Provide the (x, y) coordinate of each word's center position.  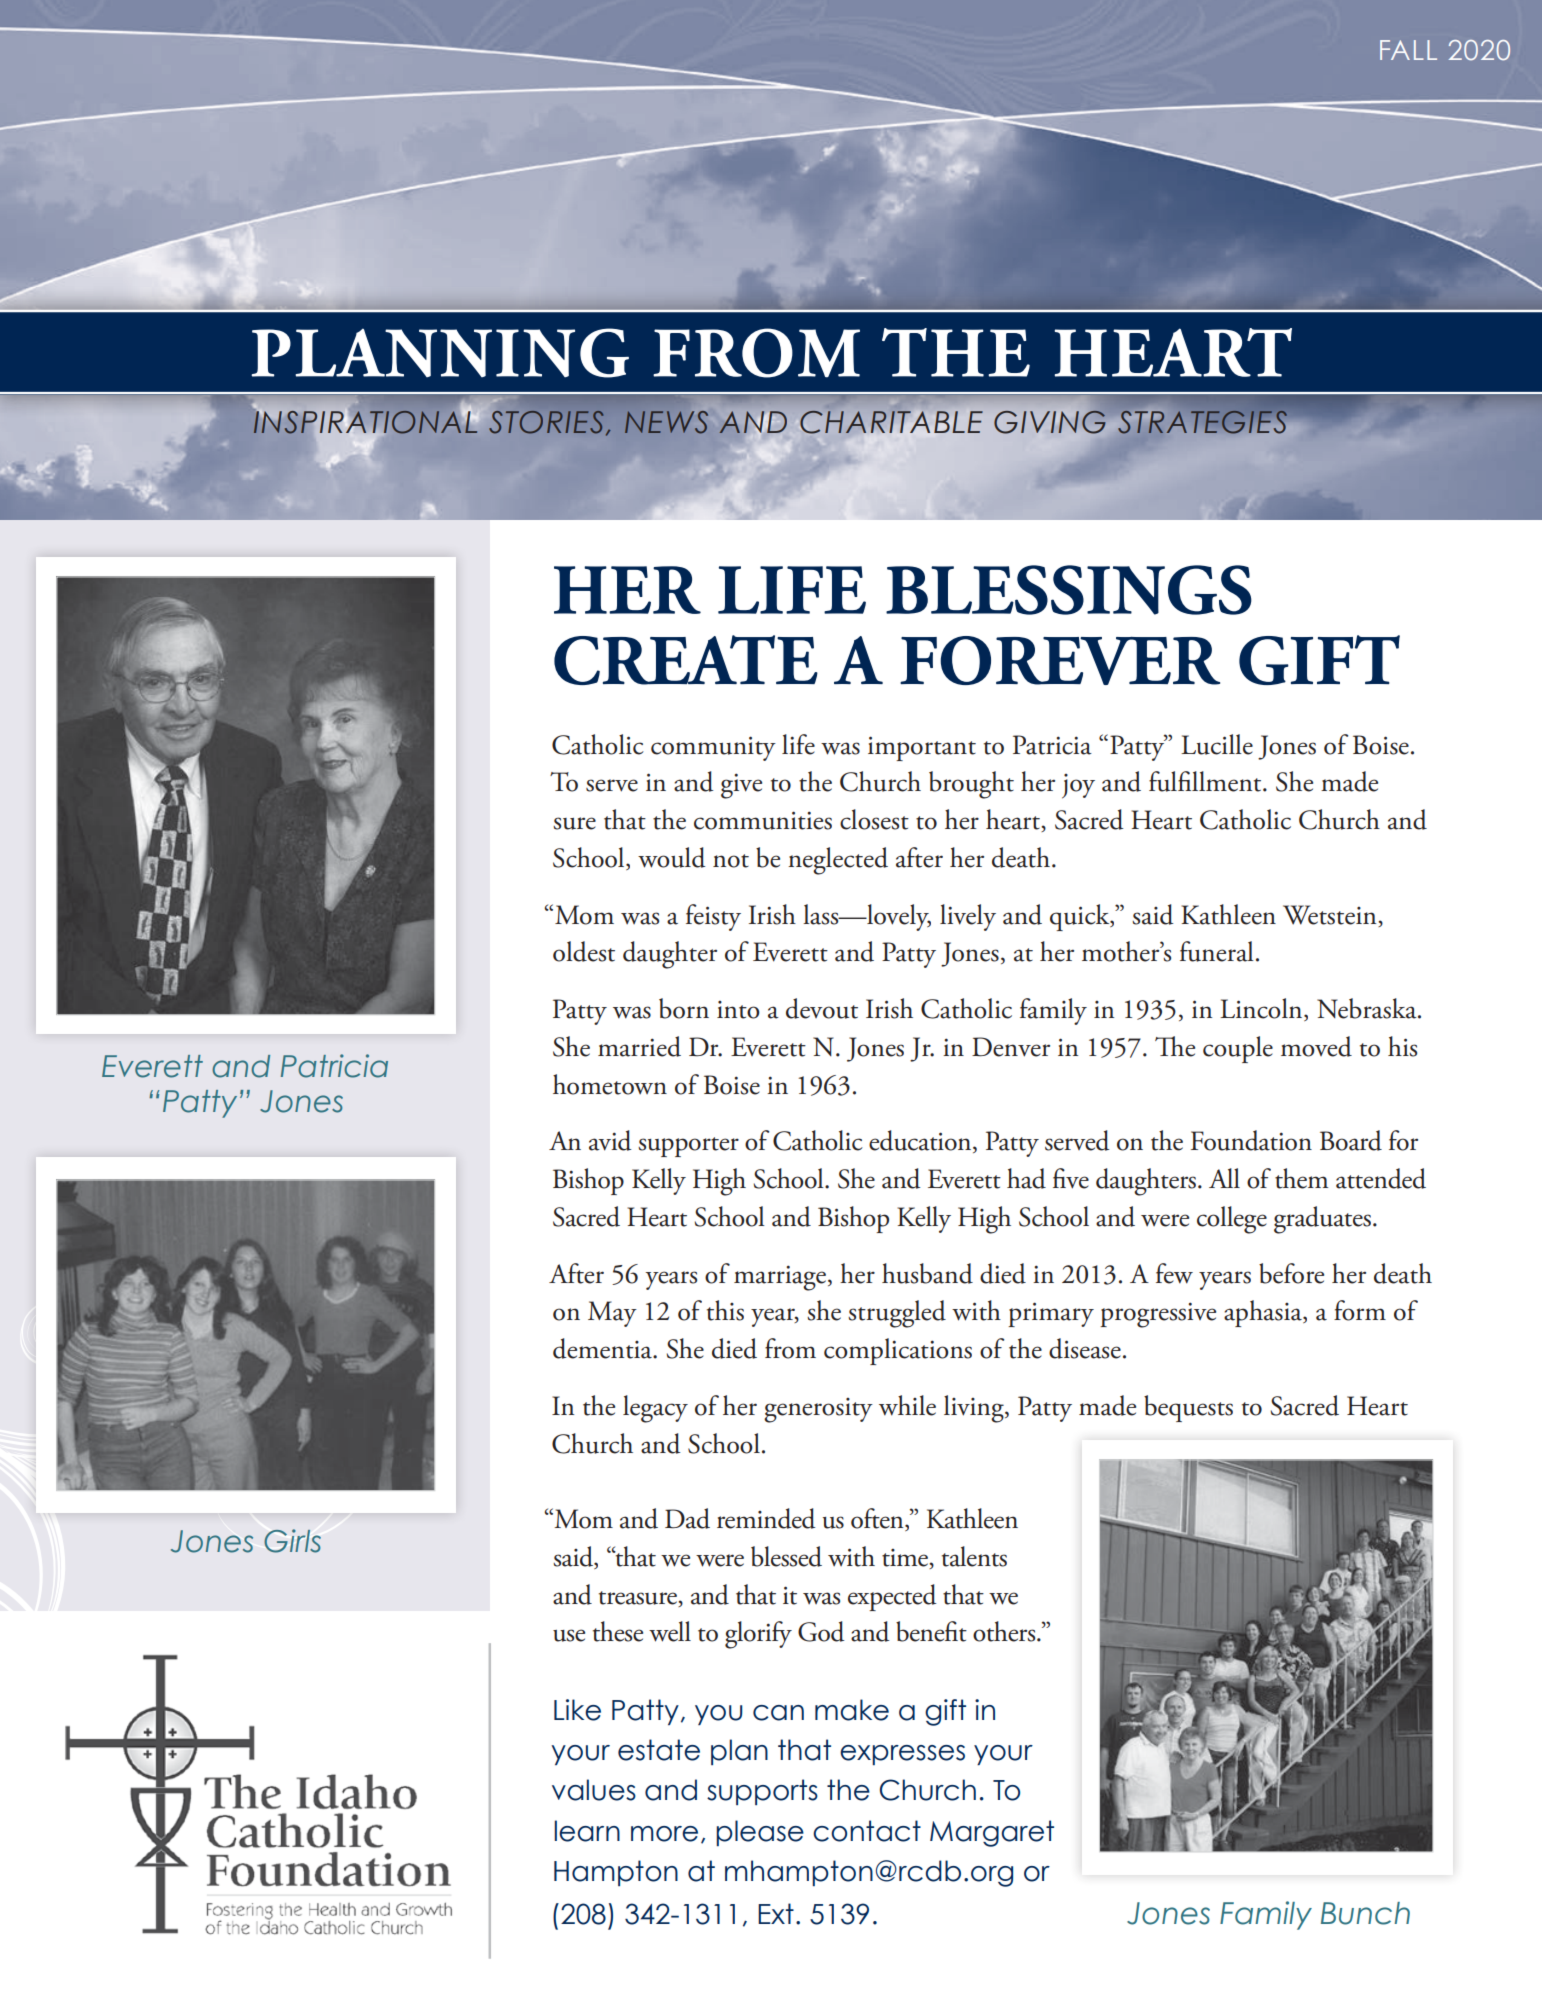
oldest (584, 951)
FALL (1408, 50)
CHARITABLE (891, 422)
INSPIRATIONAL (367, 422)
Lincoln (1262, 1009)
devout (822, 1008)
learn (587, 1831)
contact (867, 1831)
